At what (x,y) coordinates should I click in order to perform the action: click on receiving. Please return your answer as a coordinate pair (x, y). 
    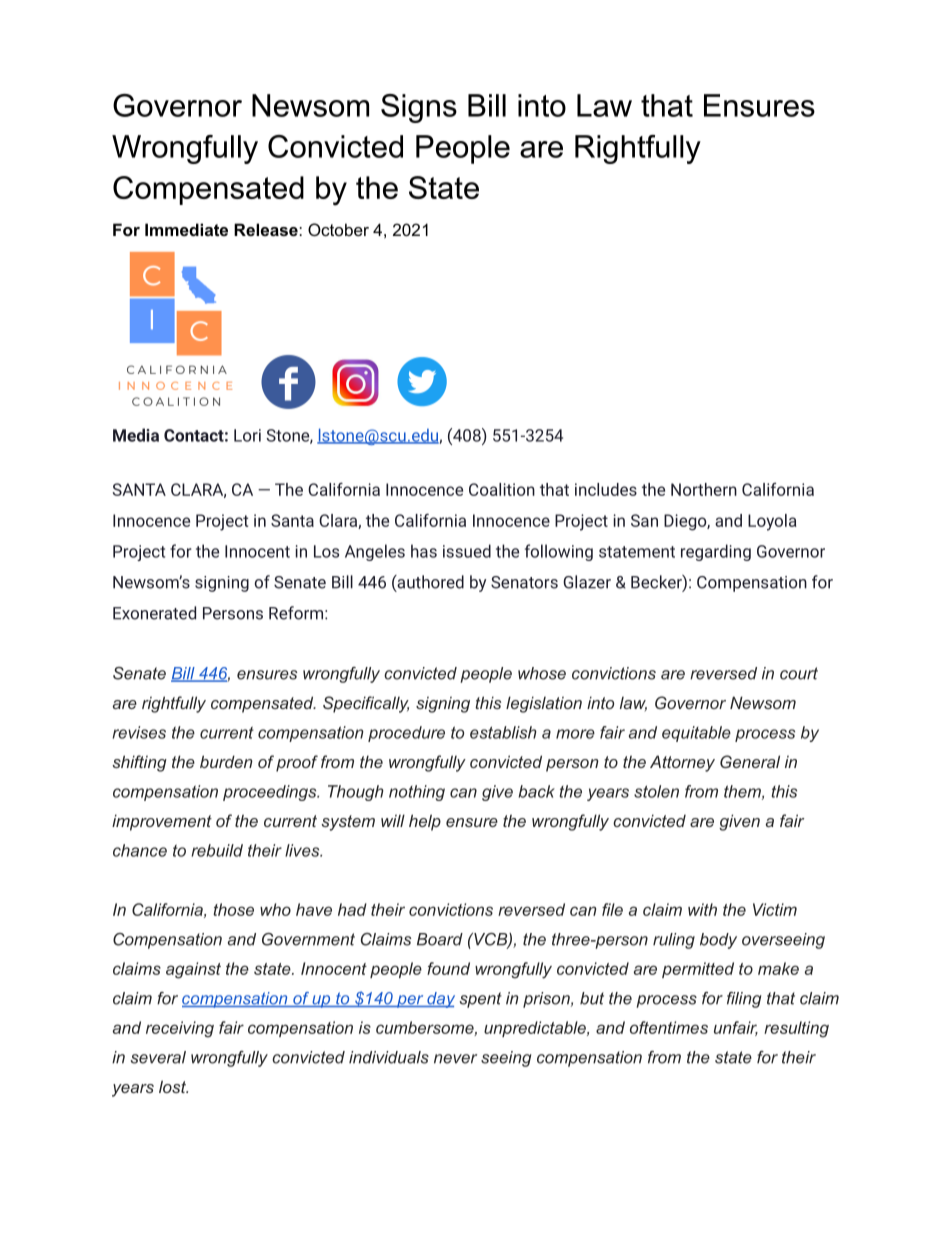
    Looking at the image, I should click on (180, 1029).
